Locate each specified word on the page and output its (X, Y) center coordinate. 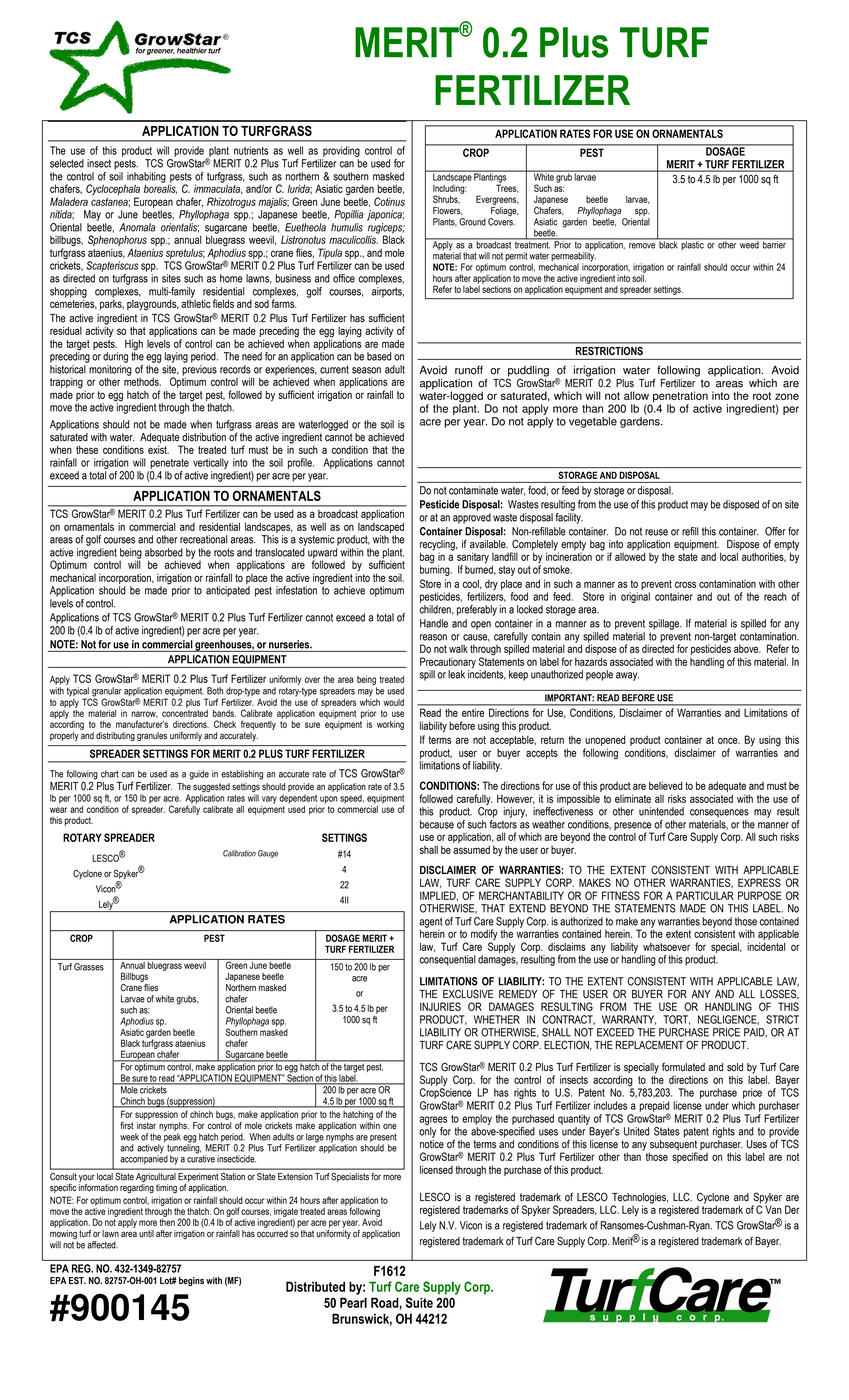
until (146, 1233)
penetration (681, 398)
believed (666, 785)
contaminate (473, 490)
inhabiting (146, 178)
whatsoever (666, 947)
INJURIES (440, 1006)
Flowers (447, 211)
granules (152, 736)
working (390, 725)
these (87, 449)
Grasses (89, 967)
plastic (692, 244)
